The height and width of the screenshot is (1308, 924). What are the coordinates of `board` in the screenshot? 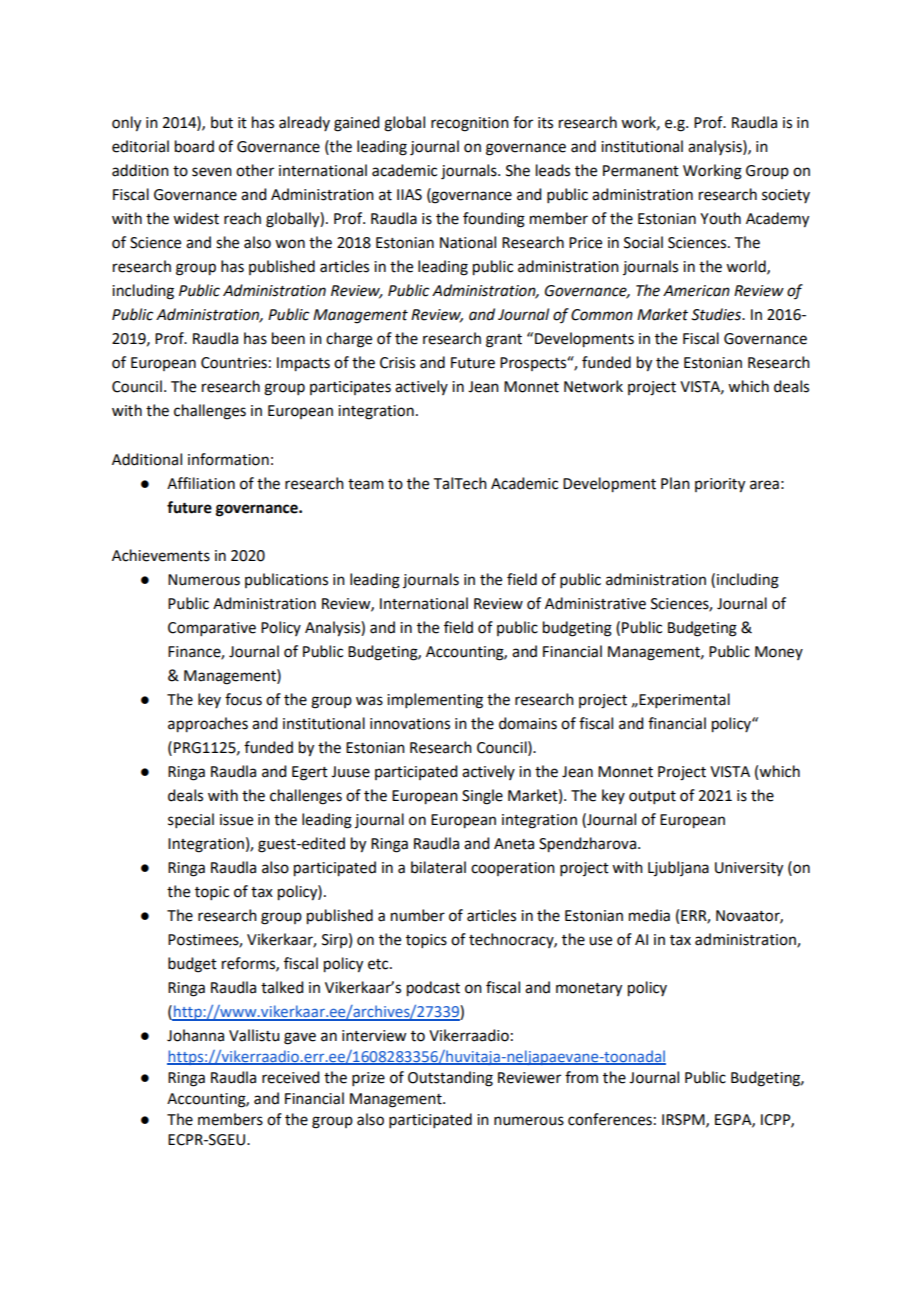 It's located at (194, 146).
